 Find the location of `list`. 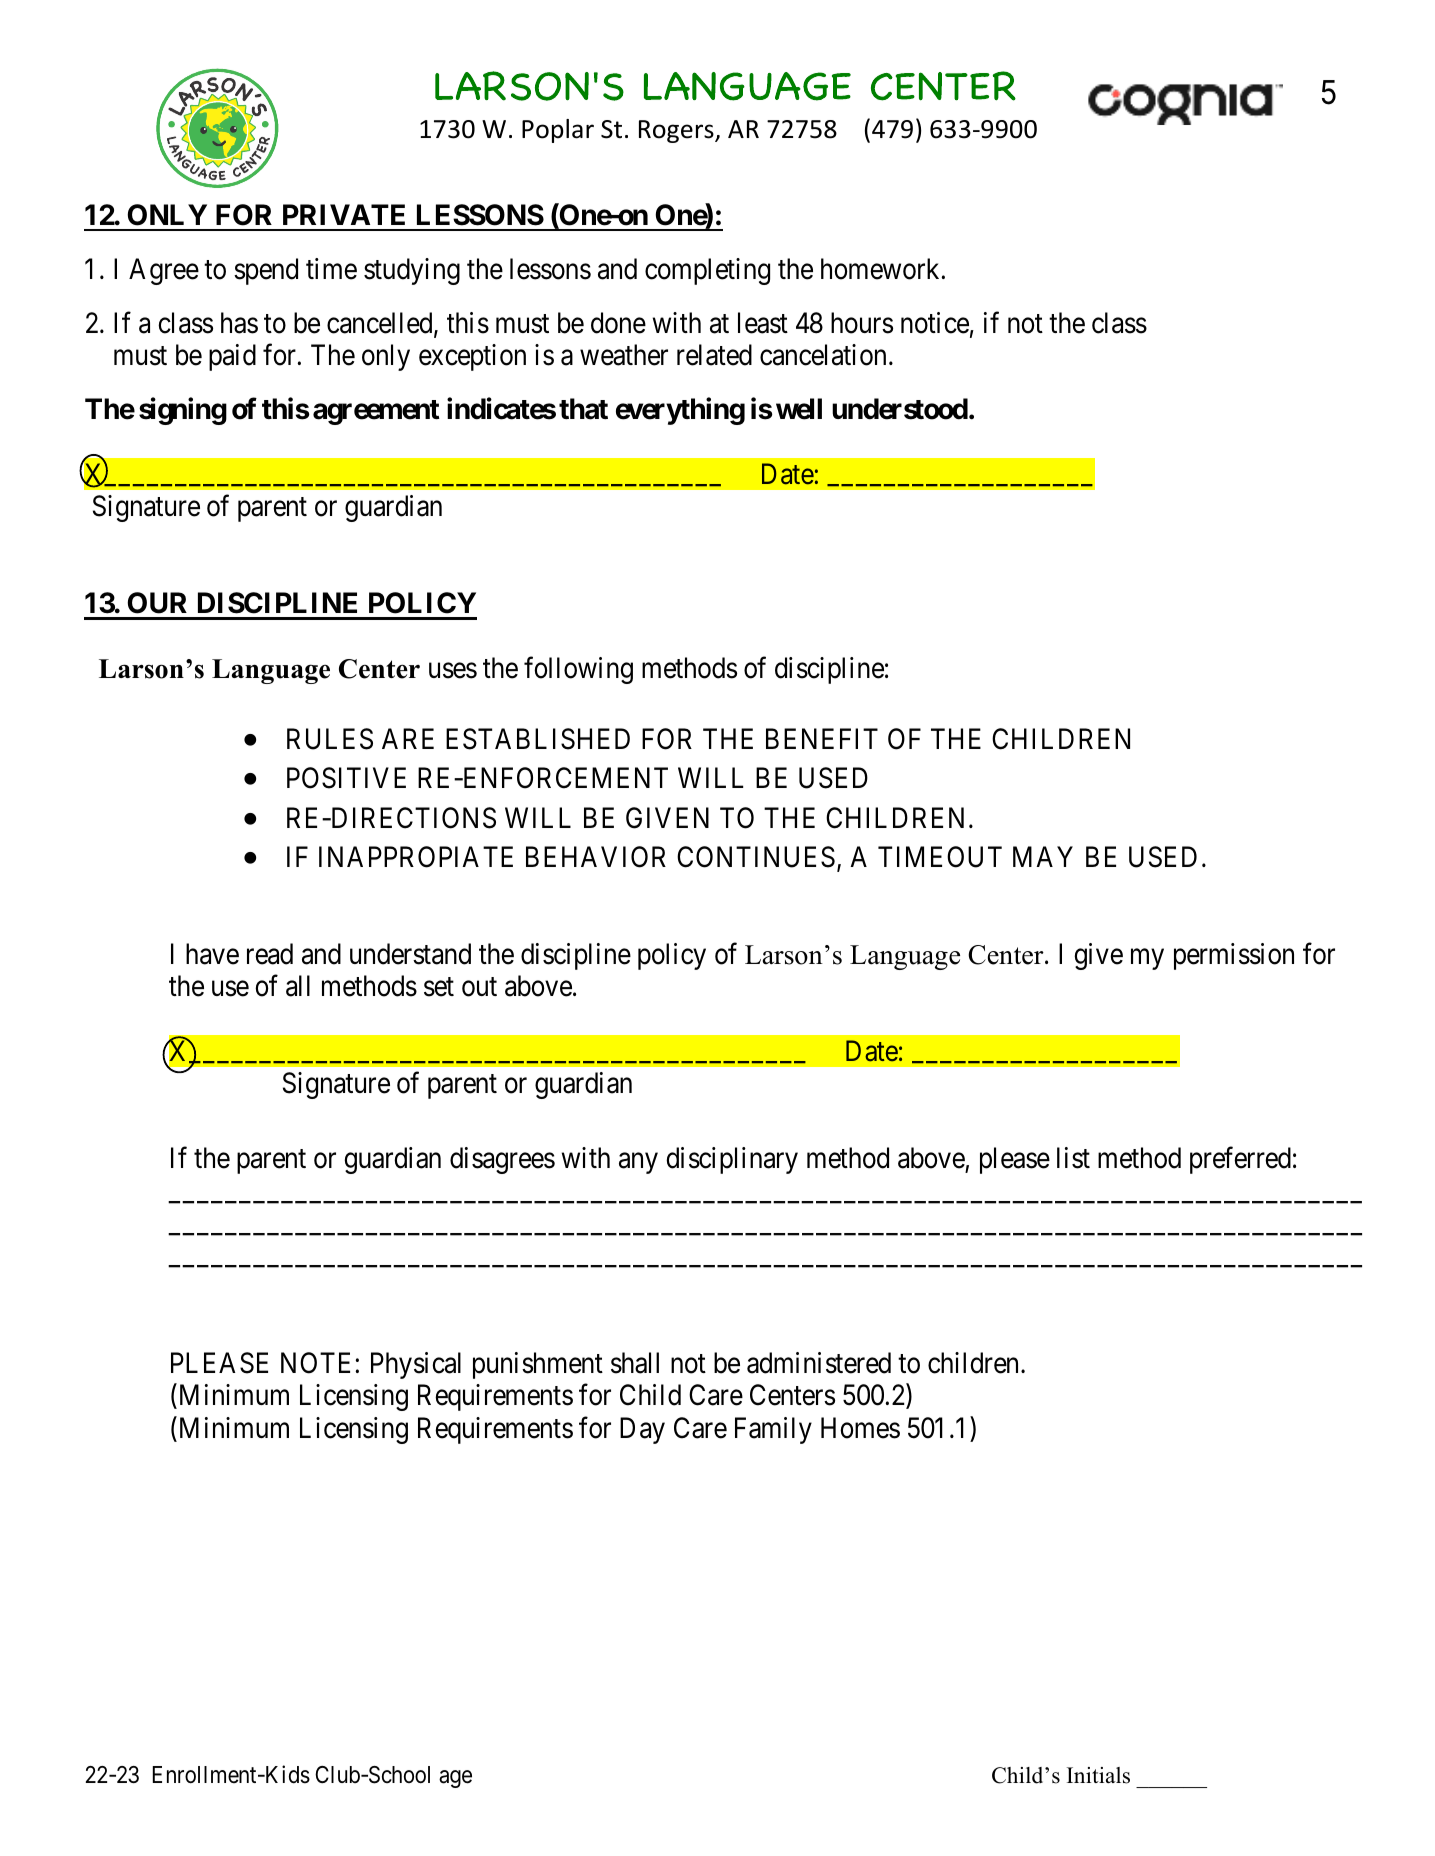

list is located at coordinates (1073, 1158).
